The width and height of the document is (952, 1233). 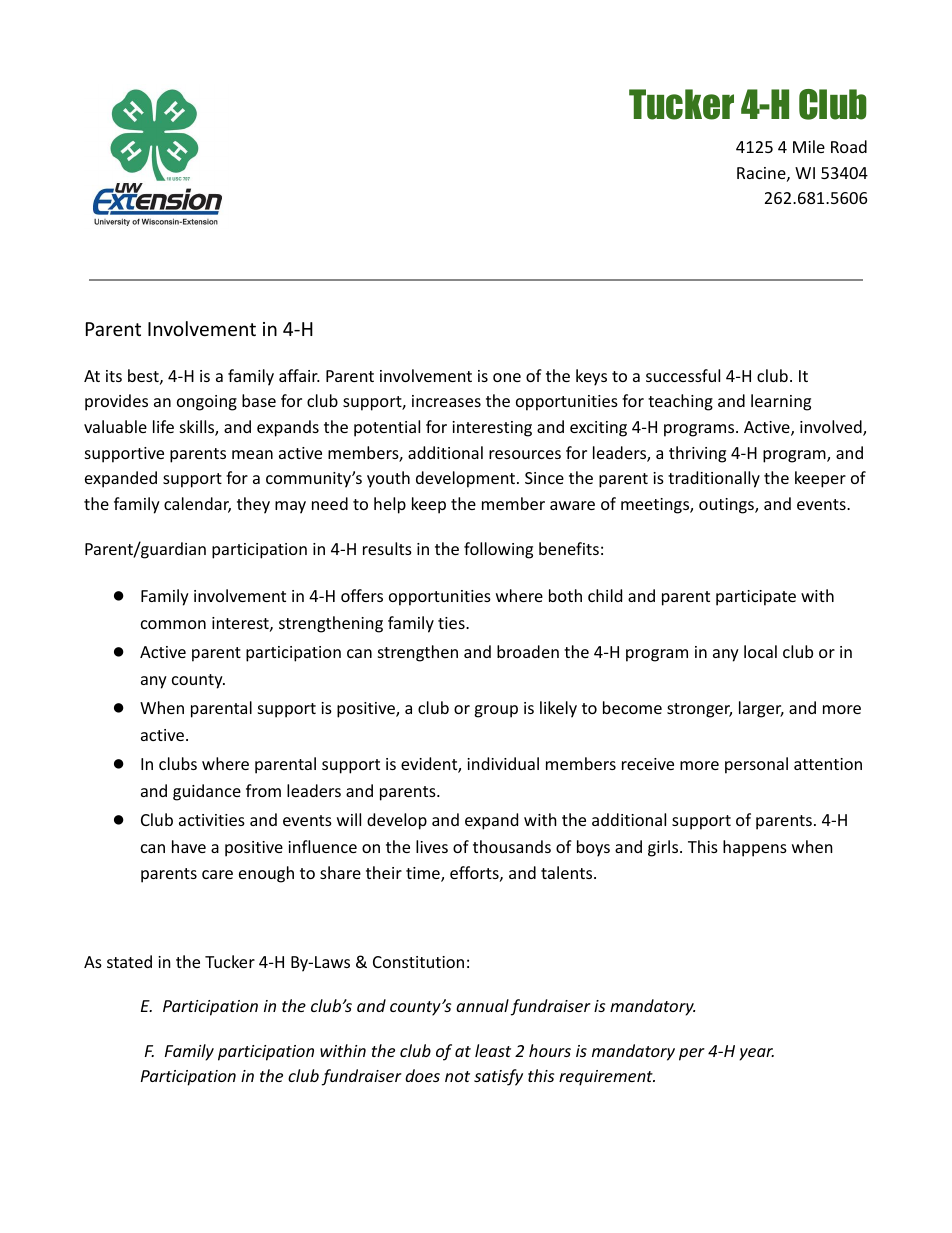 I want to click on stated, so click(x=129, y=961).
